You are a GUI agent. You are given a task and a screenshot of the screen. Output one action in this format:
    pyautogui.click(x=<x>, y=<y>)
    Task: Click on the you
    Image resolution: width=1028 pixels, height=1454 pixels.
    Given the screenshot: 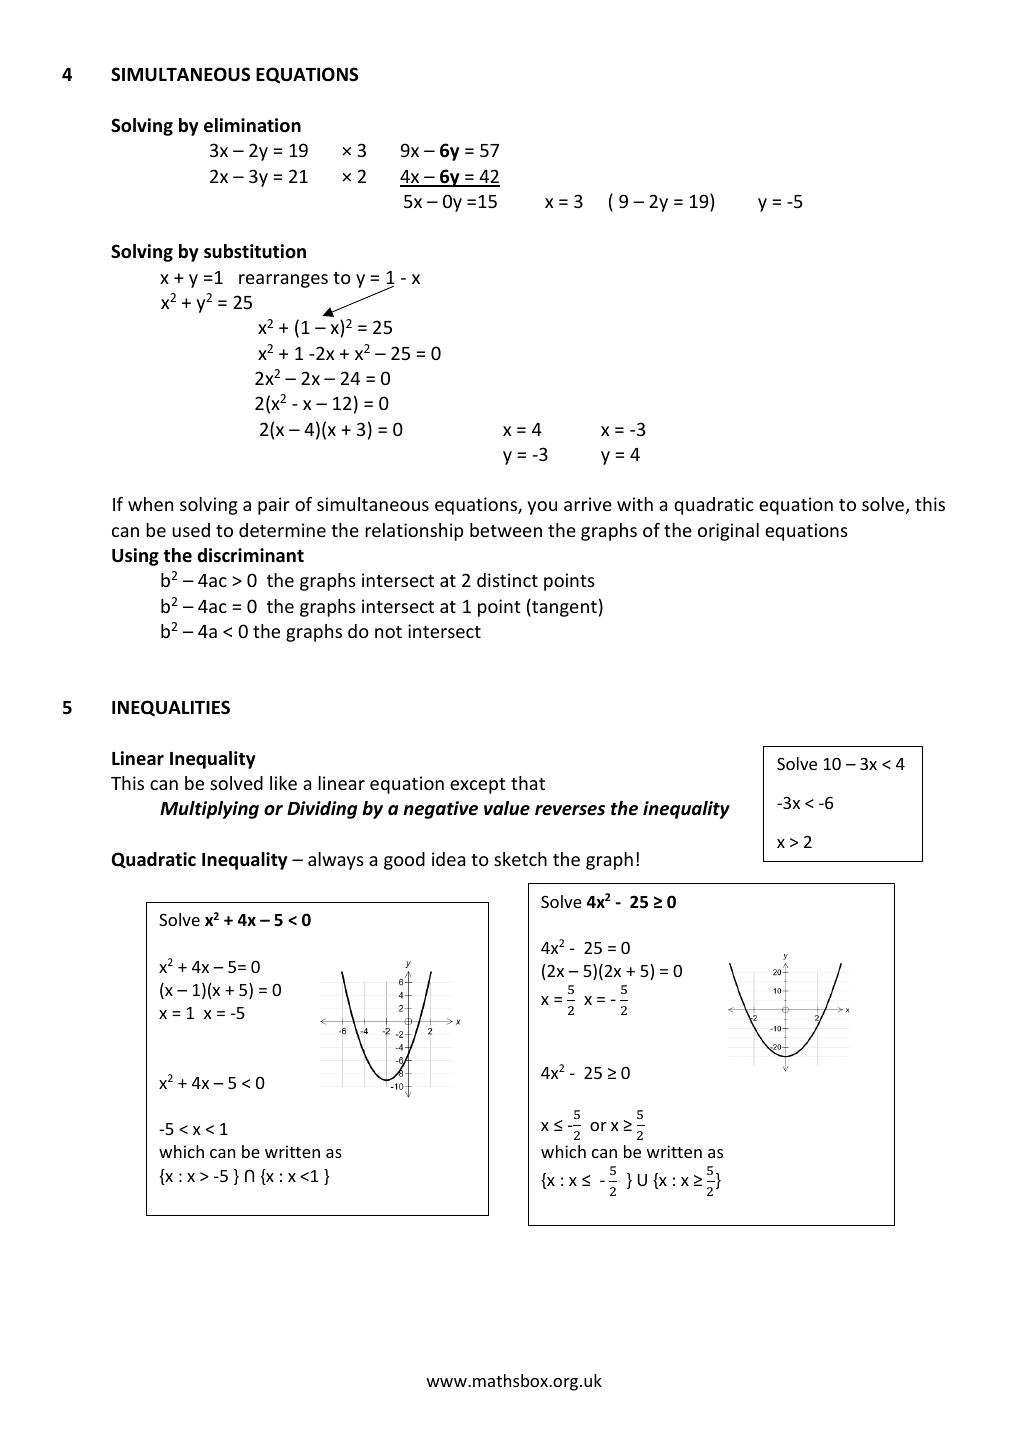 What is the action you would take?
    pyautogui.click(x=542, y=508)
